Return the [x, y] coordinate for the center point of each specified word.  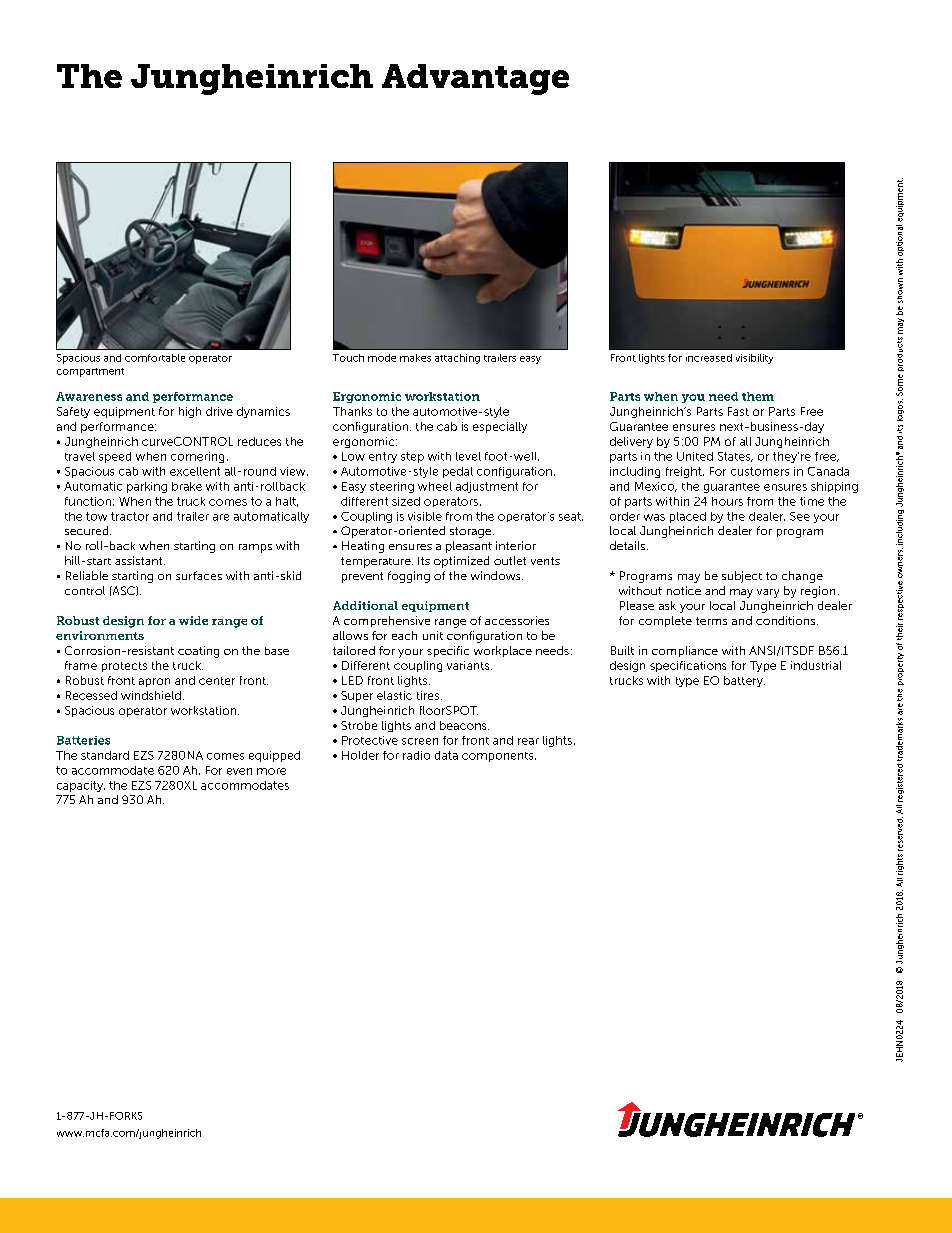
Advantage [475, 79]
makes [415, 358]
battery [744, 681]
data [446, 755]
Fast [738, 411]
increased [709, 358]
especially [500, 427]
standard [105, 755]
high [190, 412]
